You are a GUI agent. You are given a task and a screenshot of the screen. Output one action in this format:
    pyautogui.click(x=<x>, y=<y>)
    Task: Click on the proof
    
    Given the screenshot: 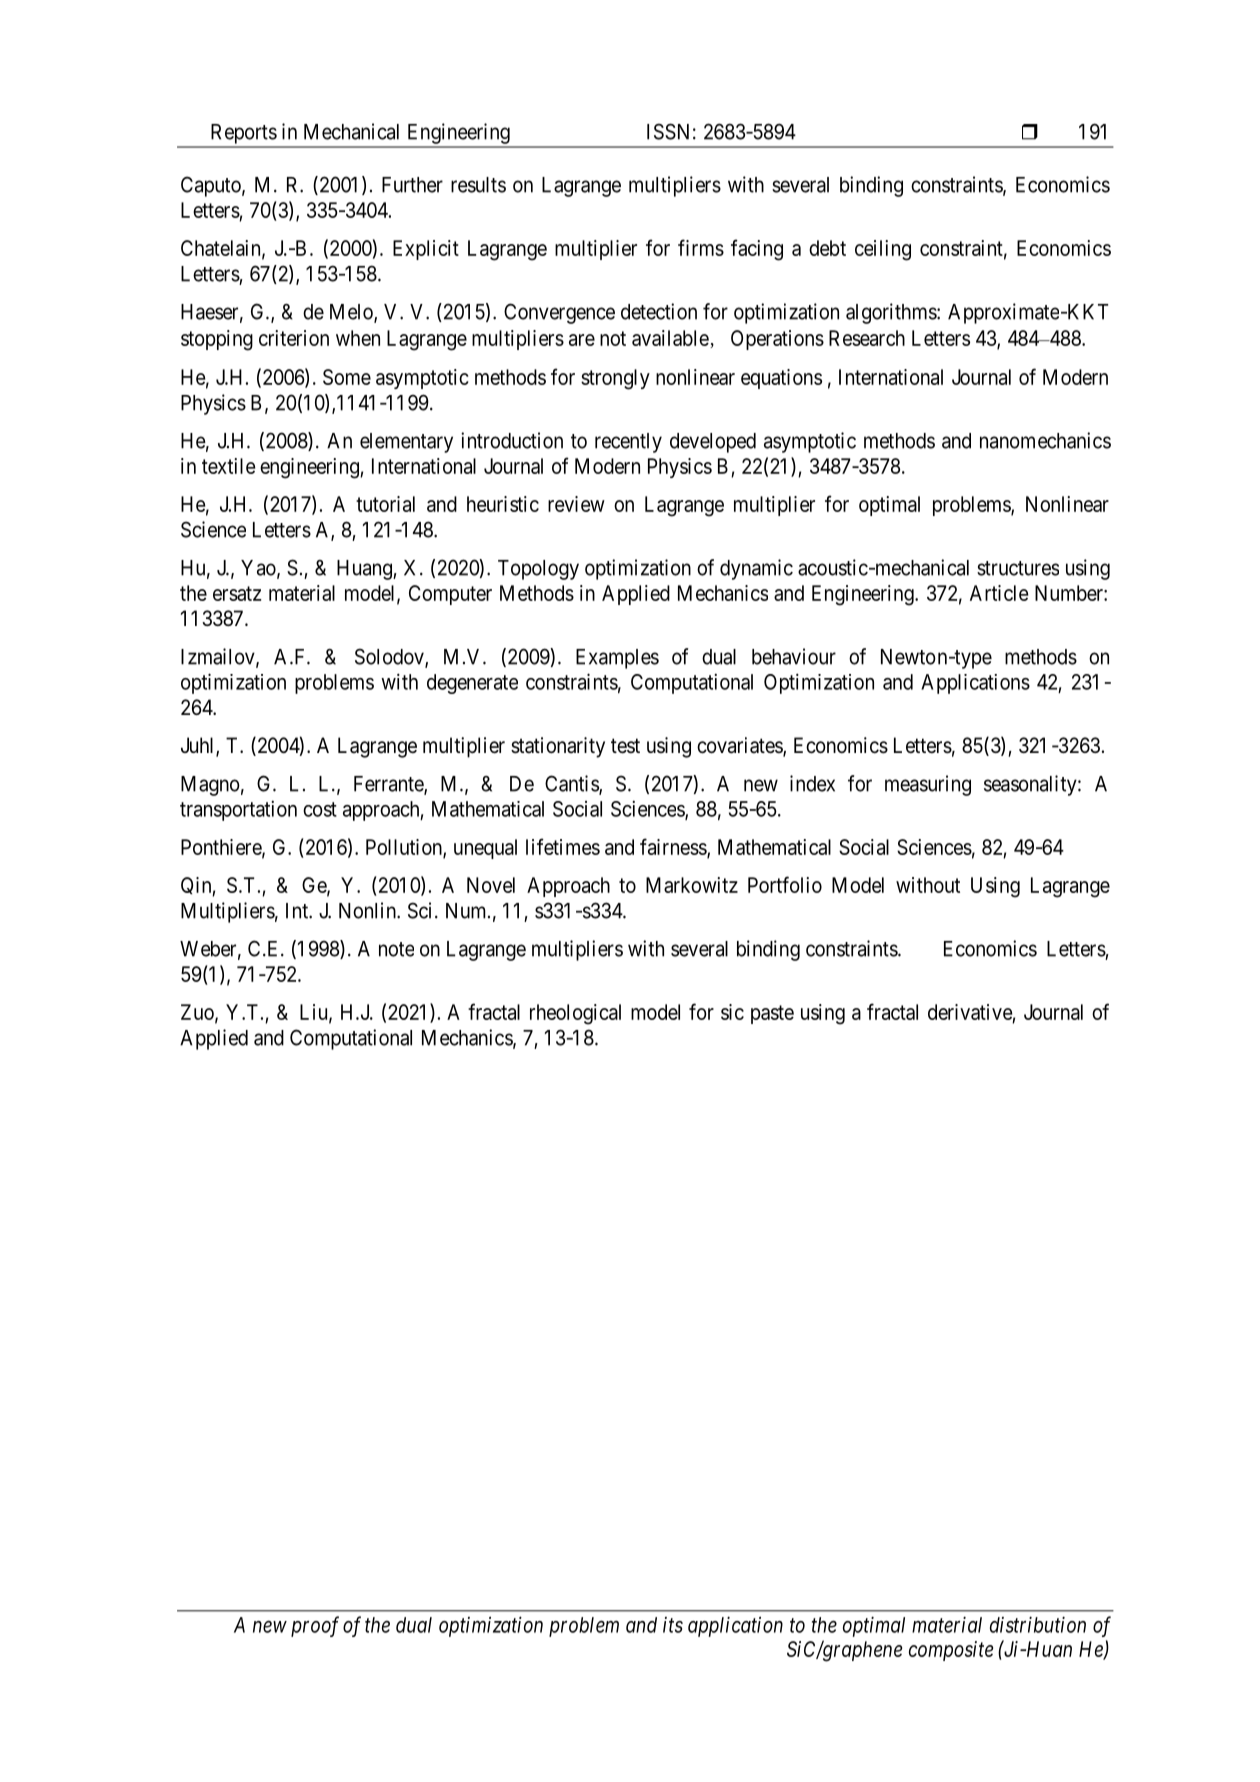 What is the action you would take?
    pyautogui.click(x=315, y=1626)
